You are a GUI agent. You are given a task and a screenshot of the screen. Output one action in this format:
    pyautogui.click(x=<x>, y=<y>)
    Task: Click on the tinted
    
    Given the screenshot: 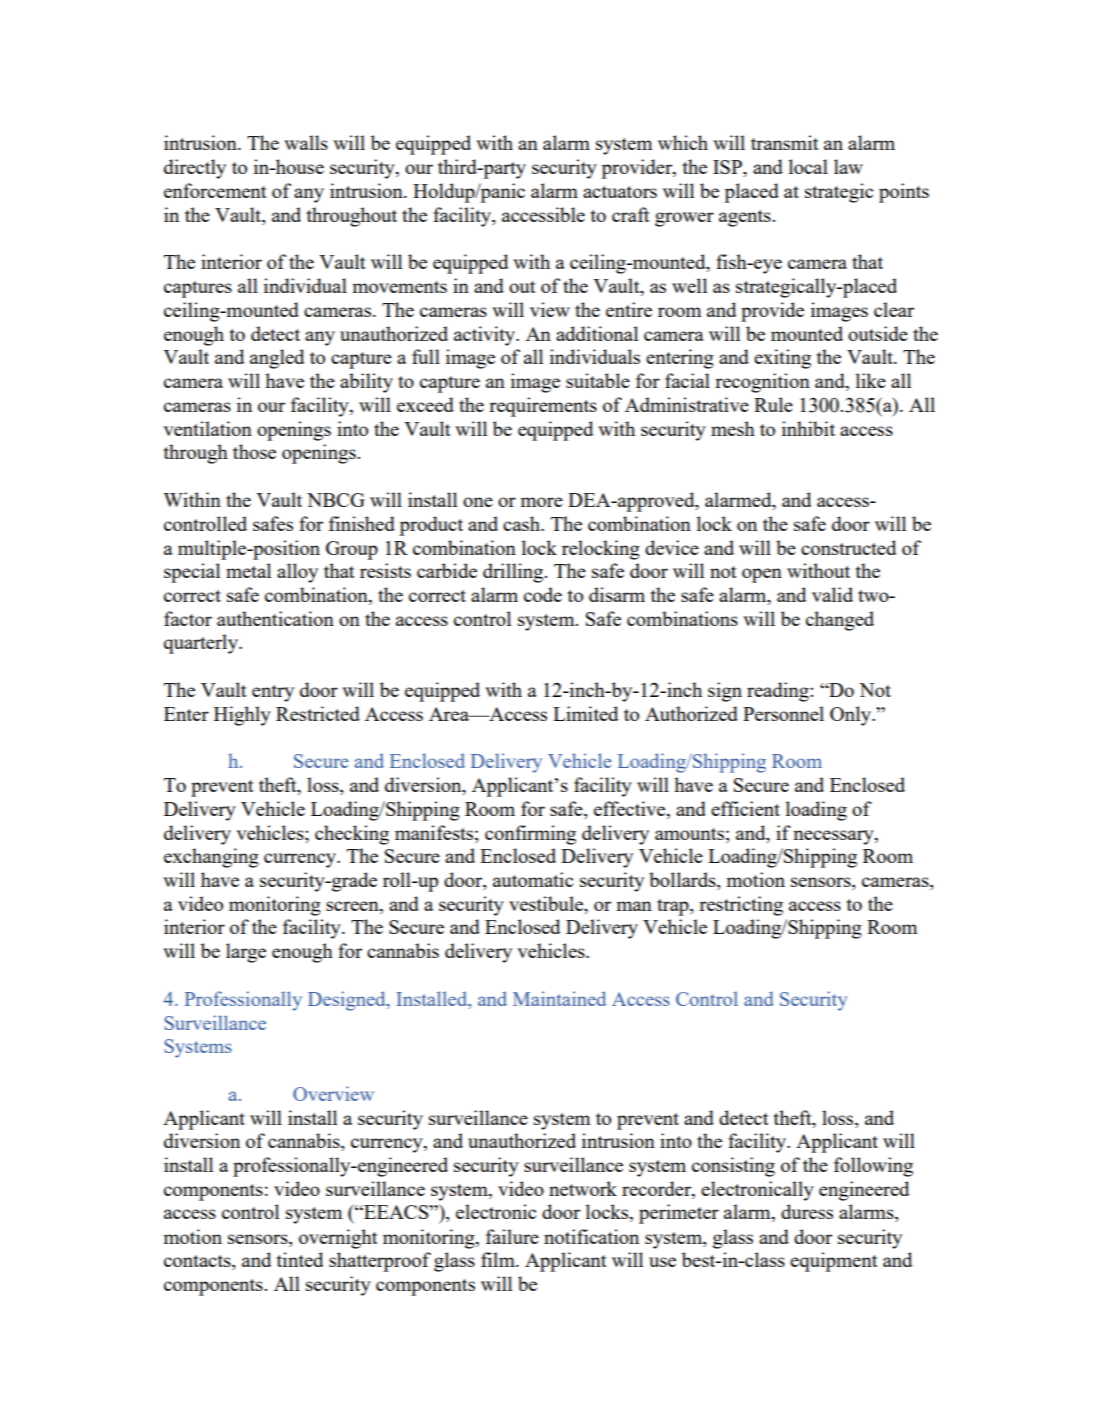 What is the action you would take?
    pyautogui.click(x=300, y=1259)
